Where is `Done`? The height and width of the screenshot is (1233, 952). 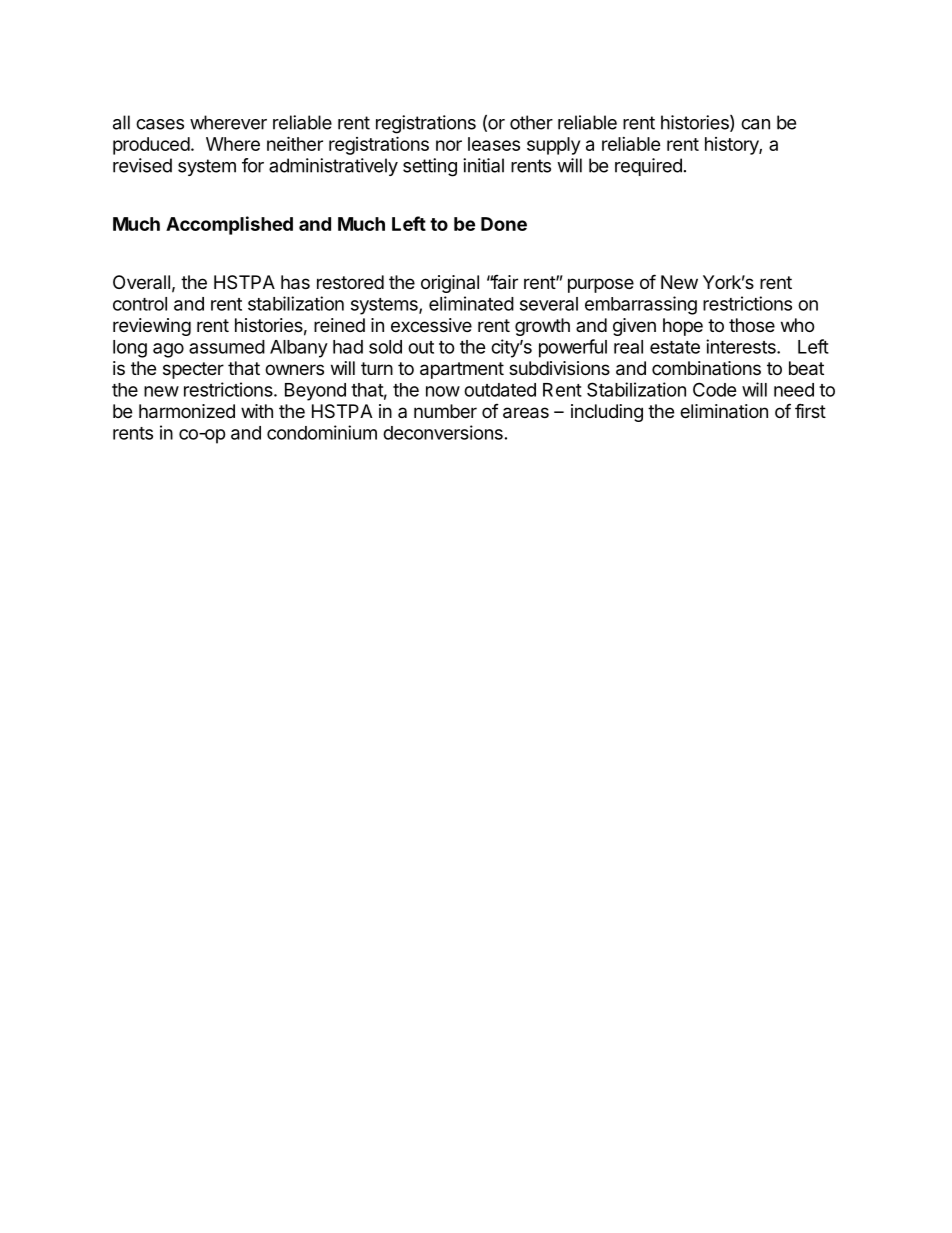 Done is located at coordinates (504, 224).
